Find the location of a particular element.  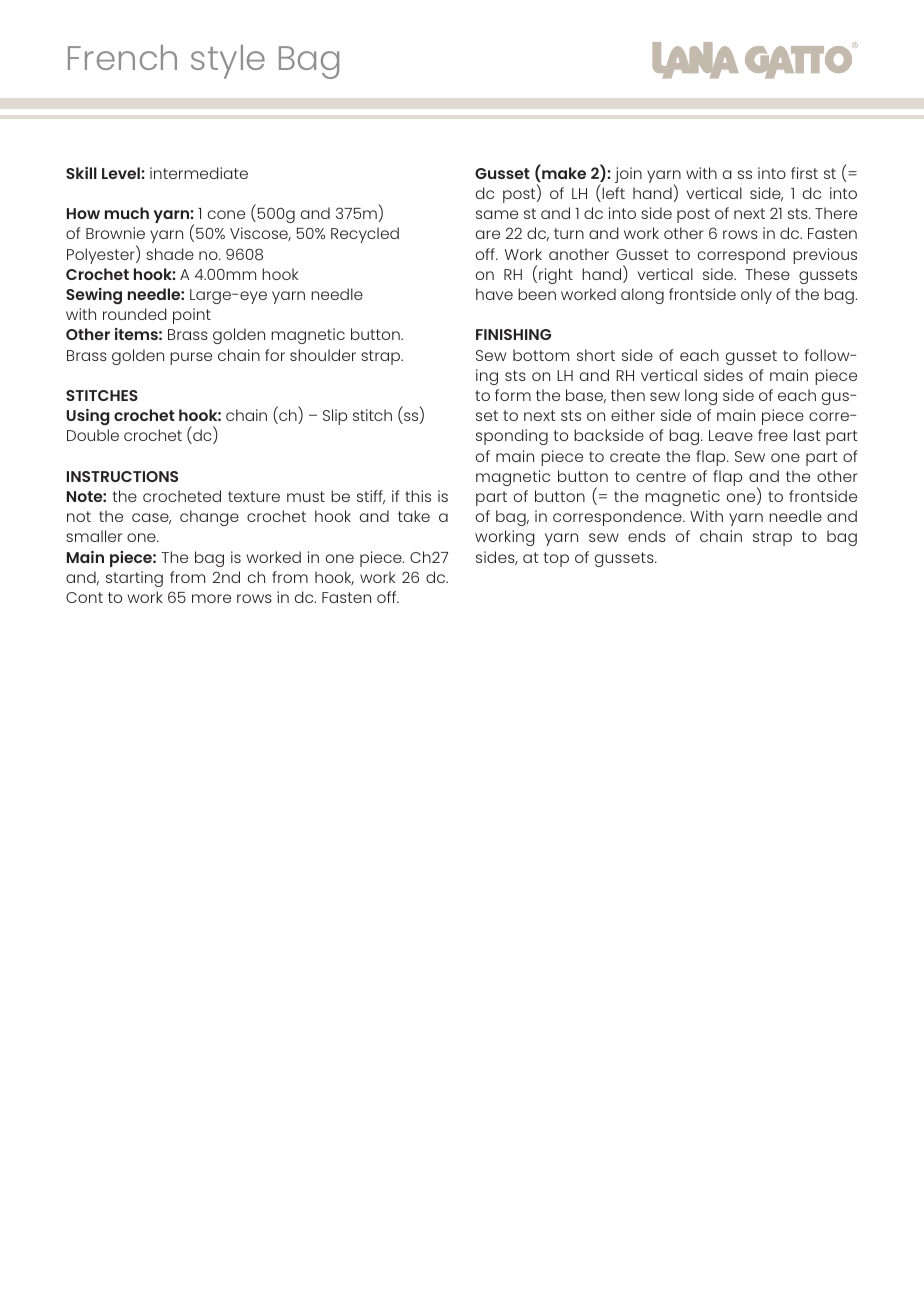

make is located at coordinates (563, 173).
